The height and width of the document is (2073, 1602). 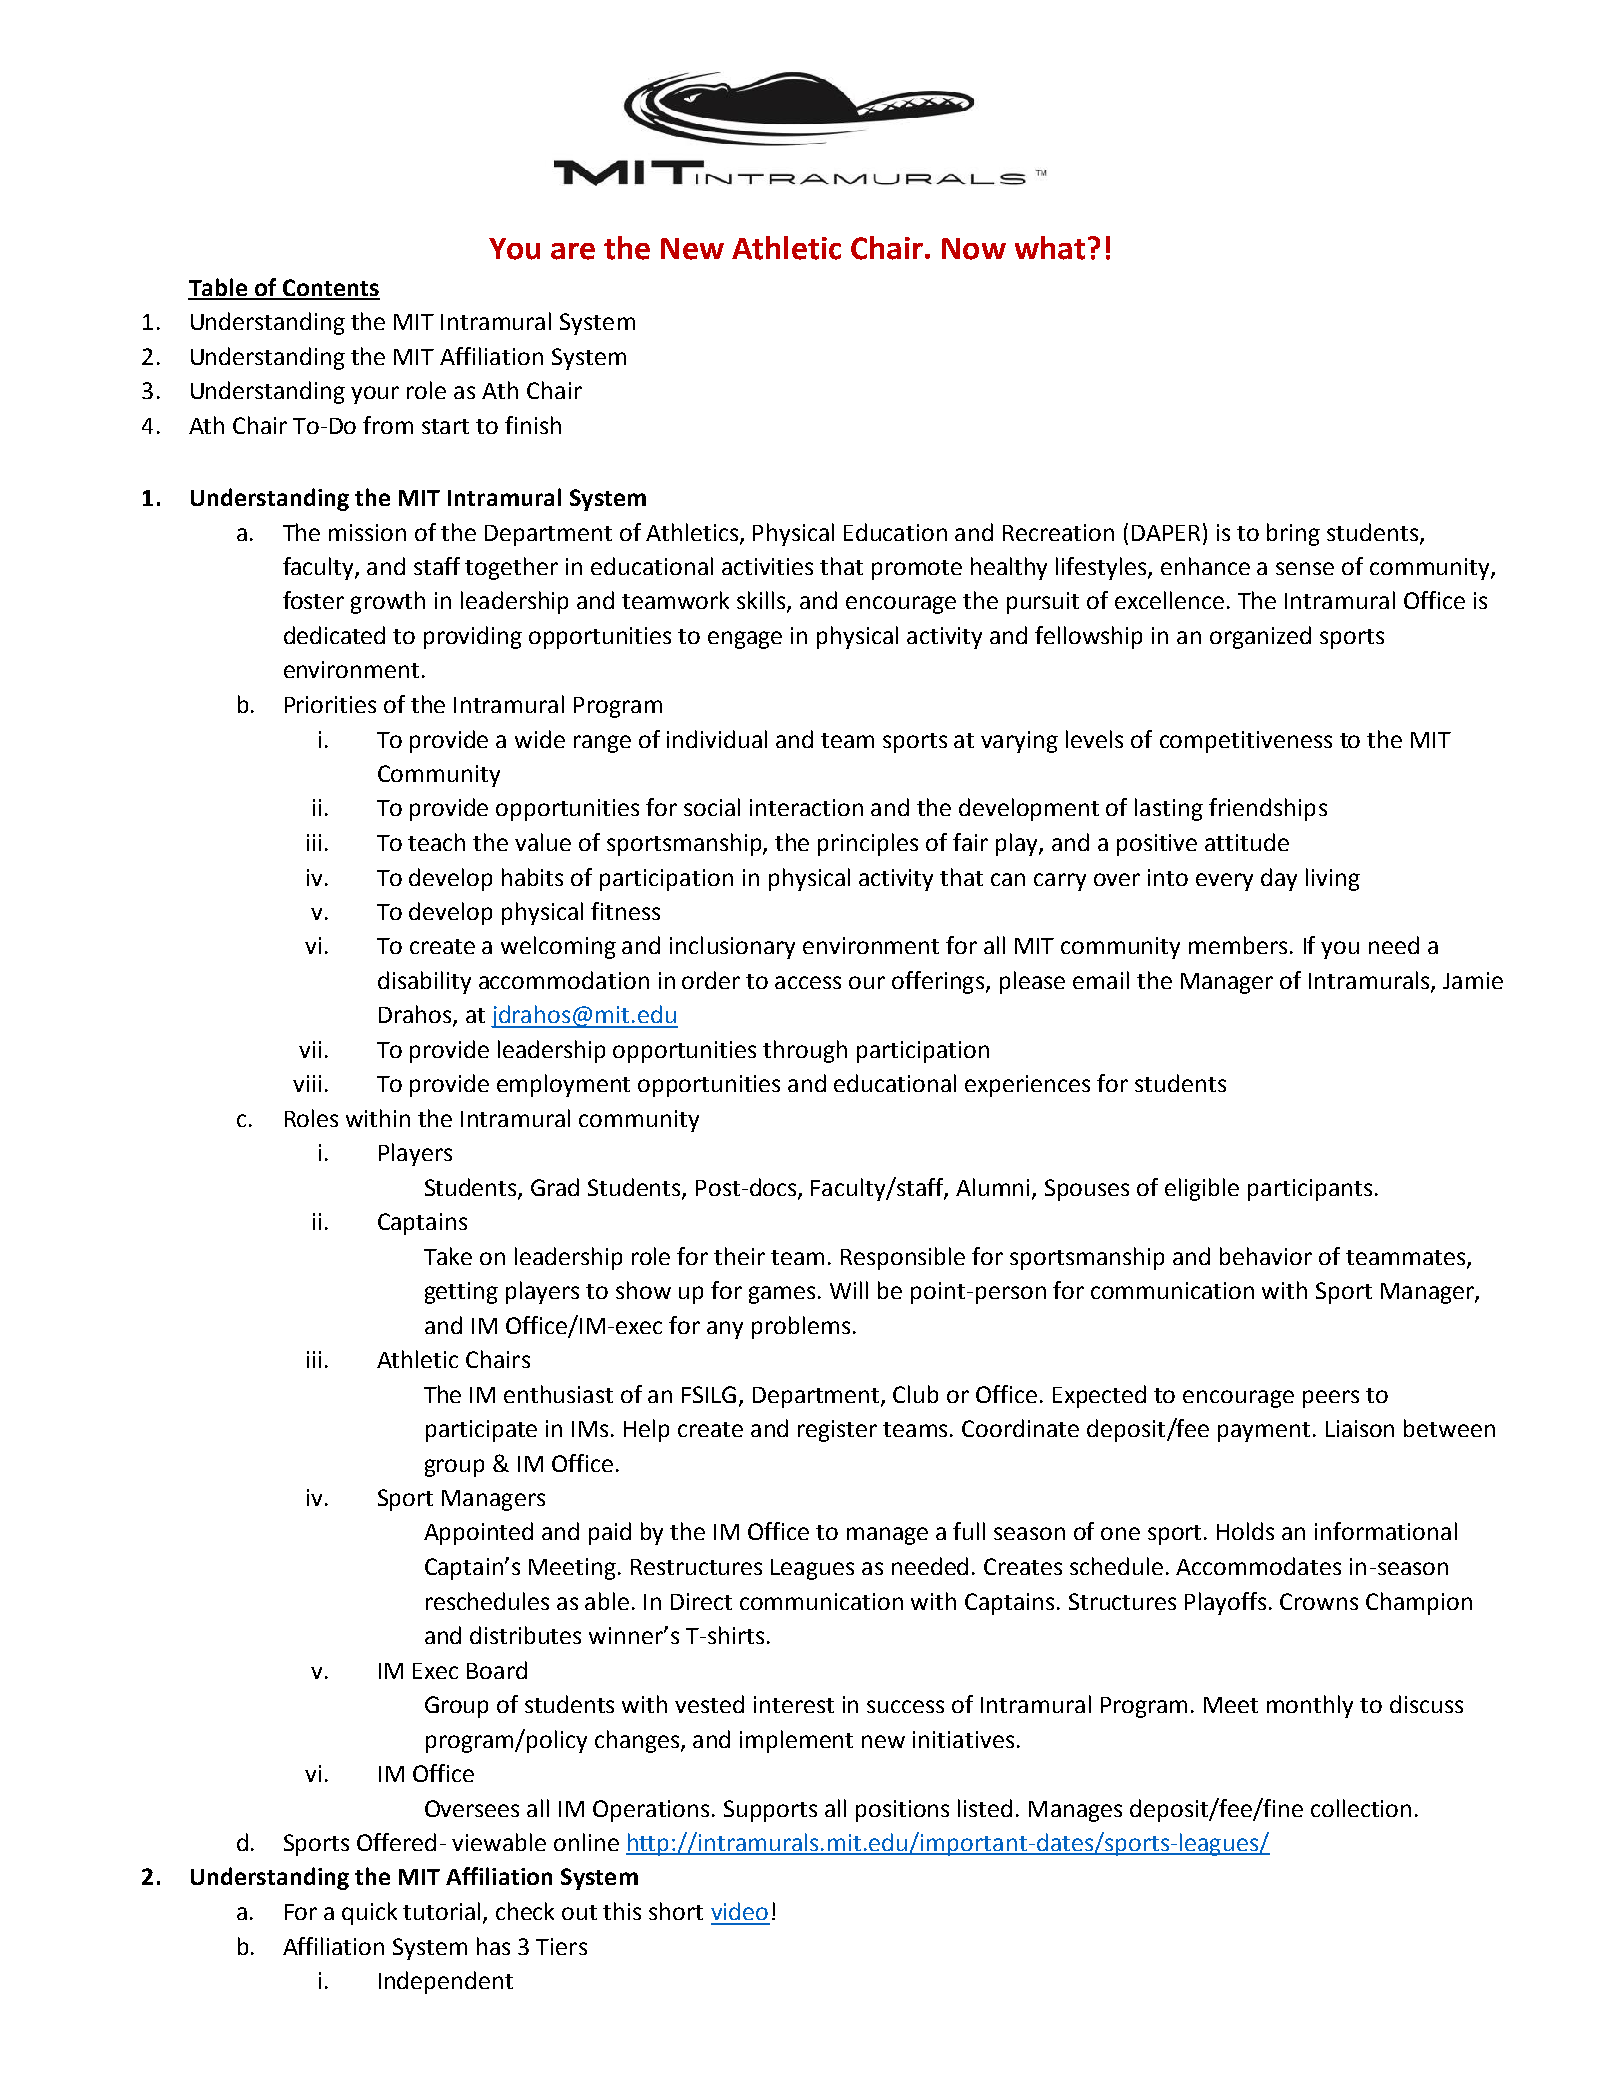 What do you see at coordinates (1333, 879) in the document?
I see `living` at bounding box center [1333, 879].
